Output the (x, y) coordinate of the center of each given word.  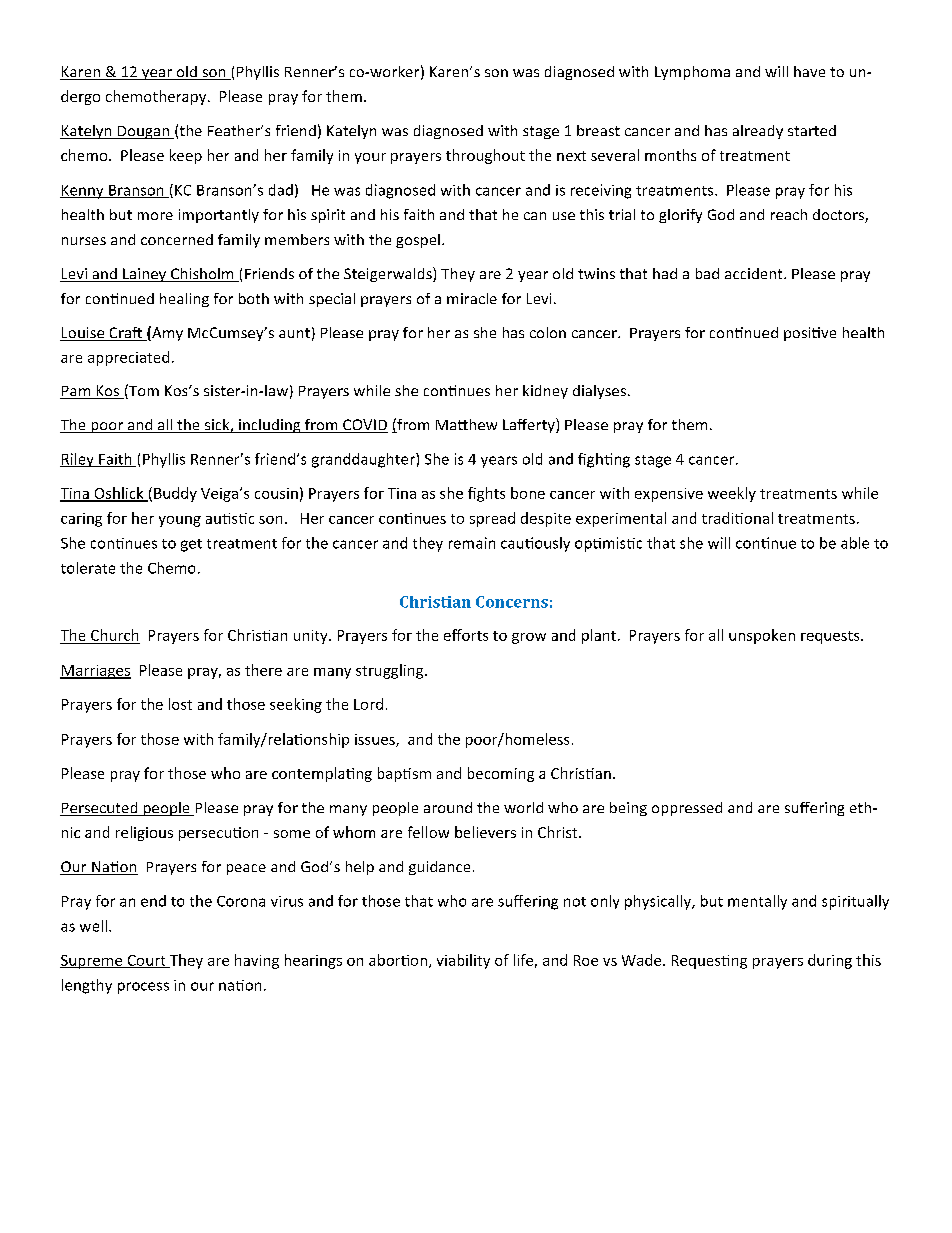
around (448, 807)
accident (755, 273)
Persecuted (100, 809)
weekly (732, 494)
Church (114, 635)
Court (146, 961)
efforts (466, 635)
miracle (472, 298)
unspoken (762, 636)
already (758, 132)
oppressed (687, 809)
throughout (485, 156)
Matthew (466, 424)
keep (186, 156)
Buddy (175, 494)
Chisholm (202, 275)
